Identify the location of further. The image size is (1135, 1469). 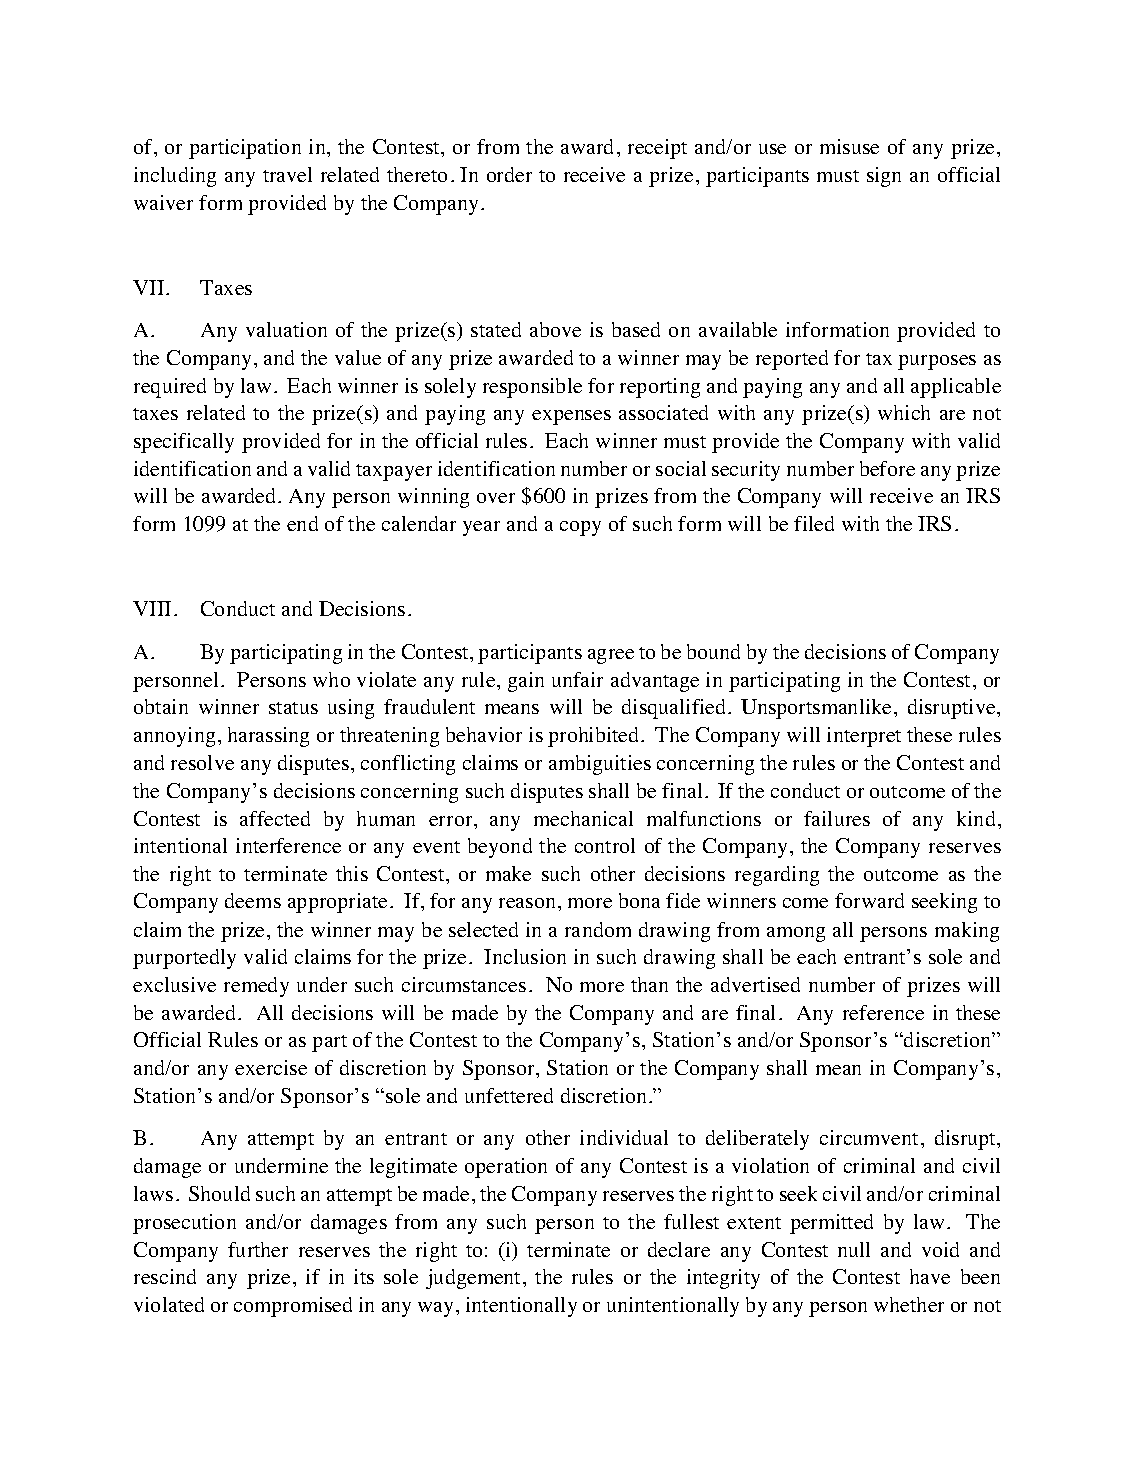
(258, 1249).
